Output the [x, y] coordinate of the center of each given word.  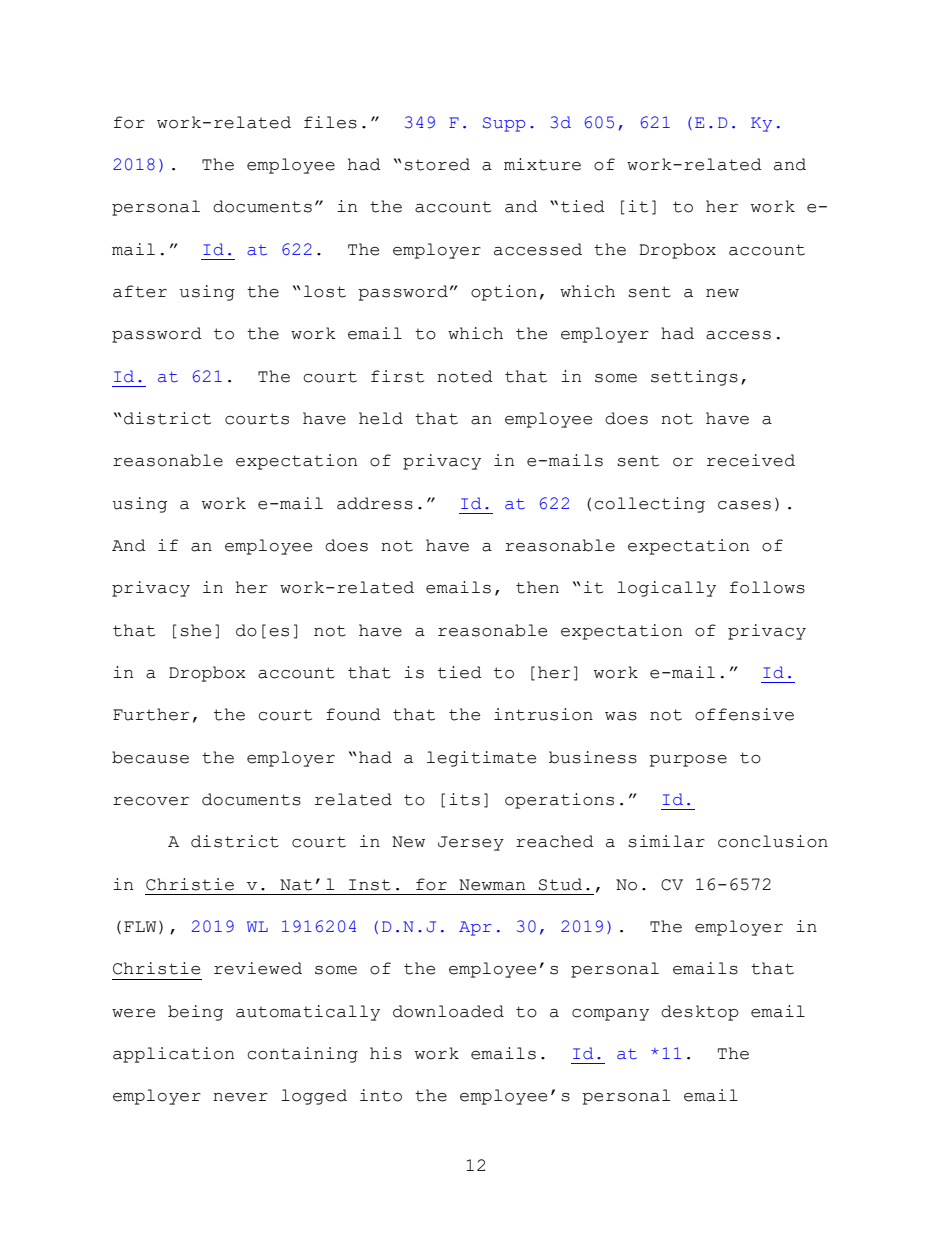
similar [666, 841]
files [330, 122]
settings [694, 378]
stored [437, 164]
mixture [542, 164]
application [173, 1055]
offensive [744, 714]
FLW [140, 926]
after [140, 291]
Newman [492, 885]
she [195, 630]
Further [151, 714]
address [375, 503]
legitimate [481, 759]
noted [465, 376]
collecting [649, 505]
